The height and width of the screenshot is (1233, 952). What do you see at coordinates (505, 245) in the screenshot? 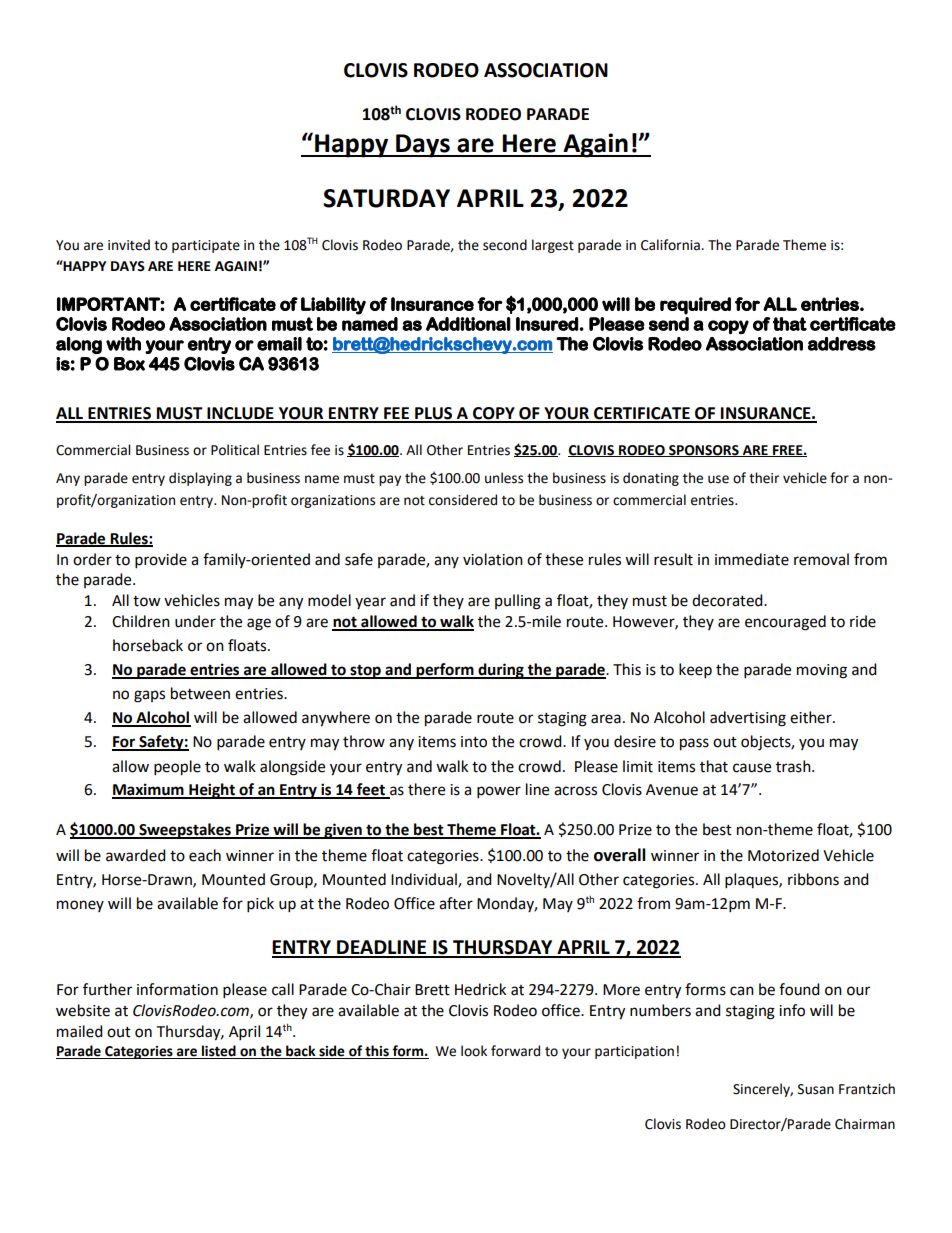
I see `second` at bounding box center [505, 245].
